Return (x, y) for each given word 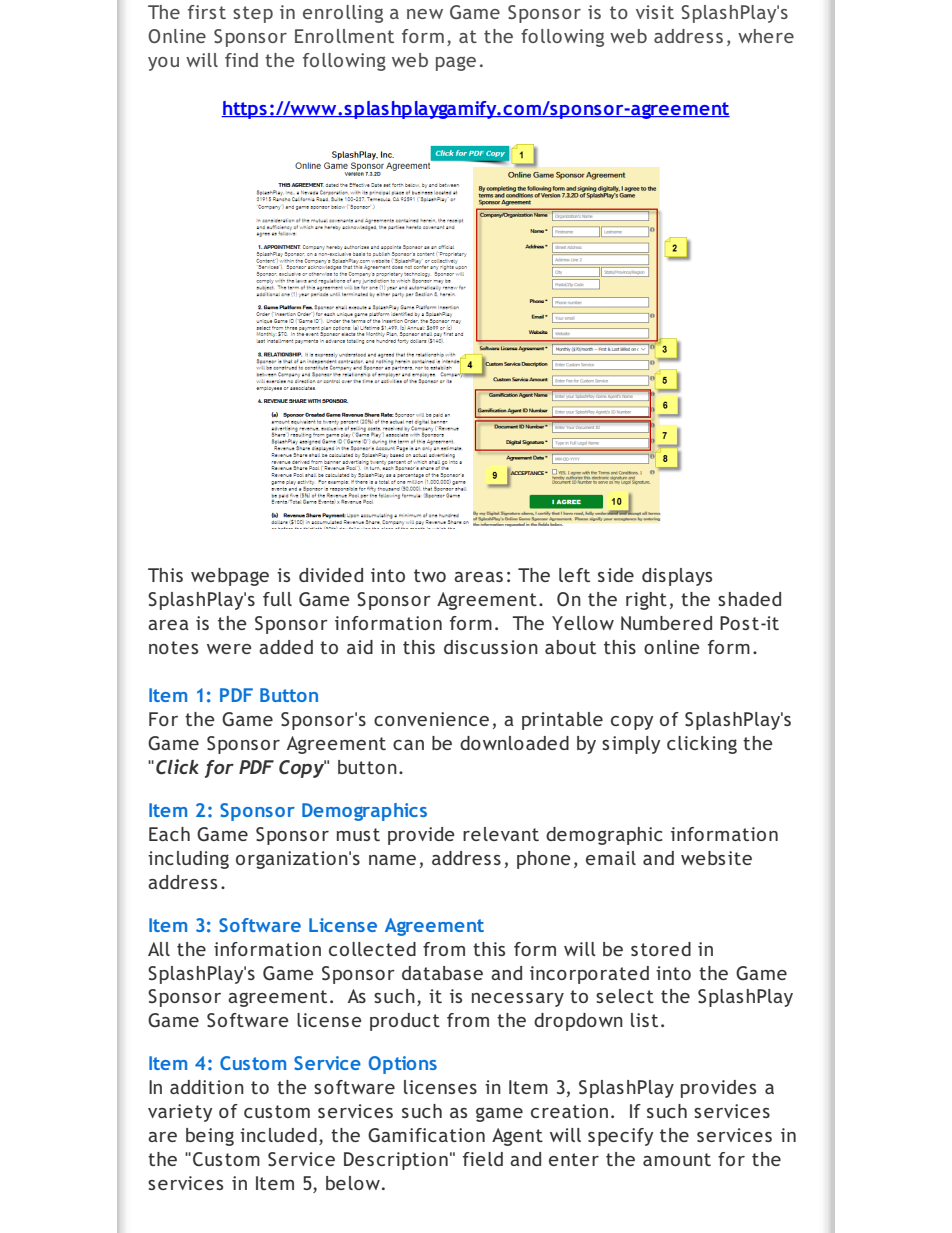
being (210, 1137)
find (241, 60)
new (425, 14)
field (483, 1159)
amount (677, 1159)
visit (655, 12)
